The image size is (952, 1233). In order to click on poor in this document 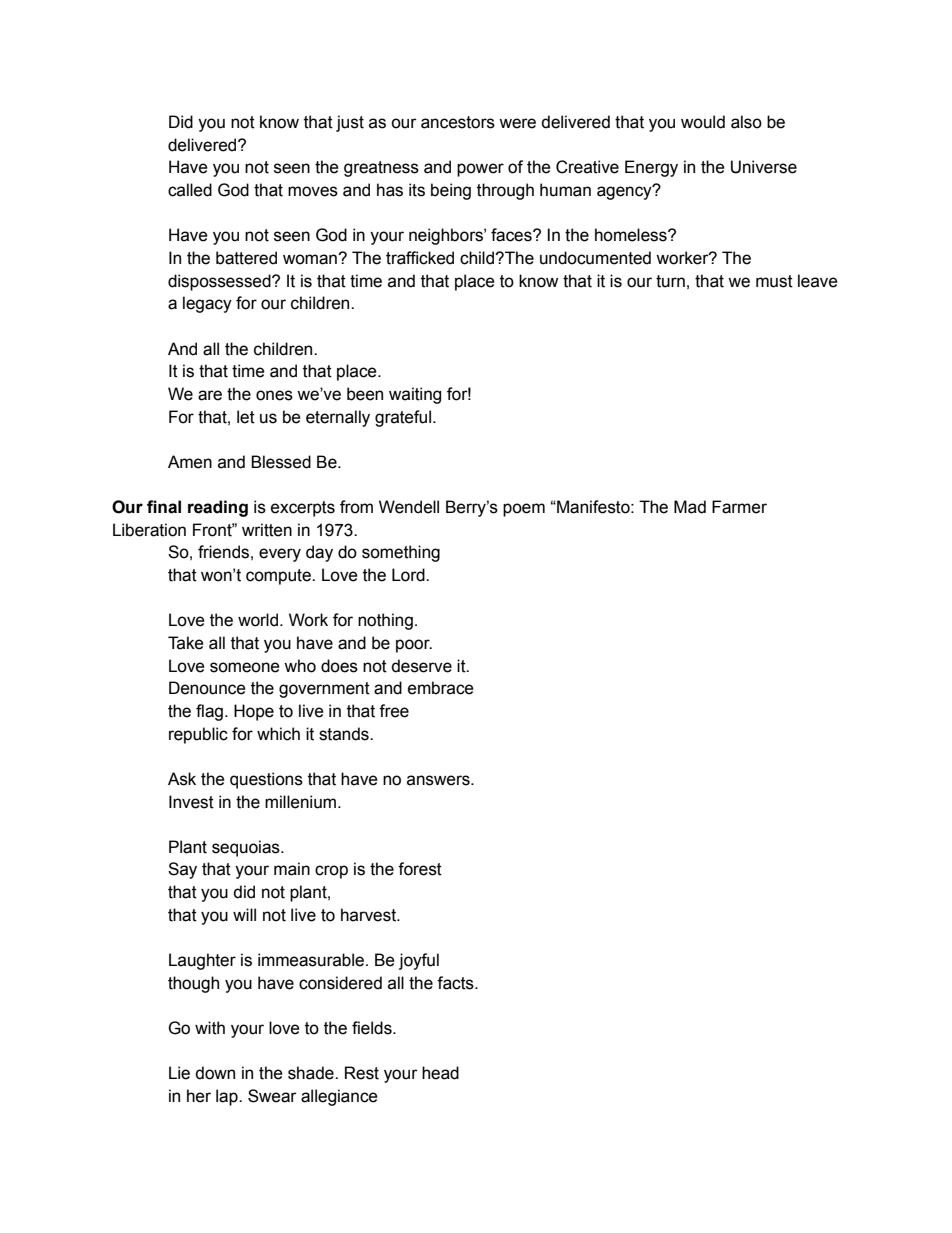, I will do `click(414, 646)`.
